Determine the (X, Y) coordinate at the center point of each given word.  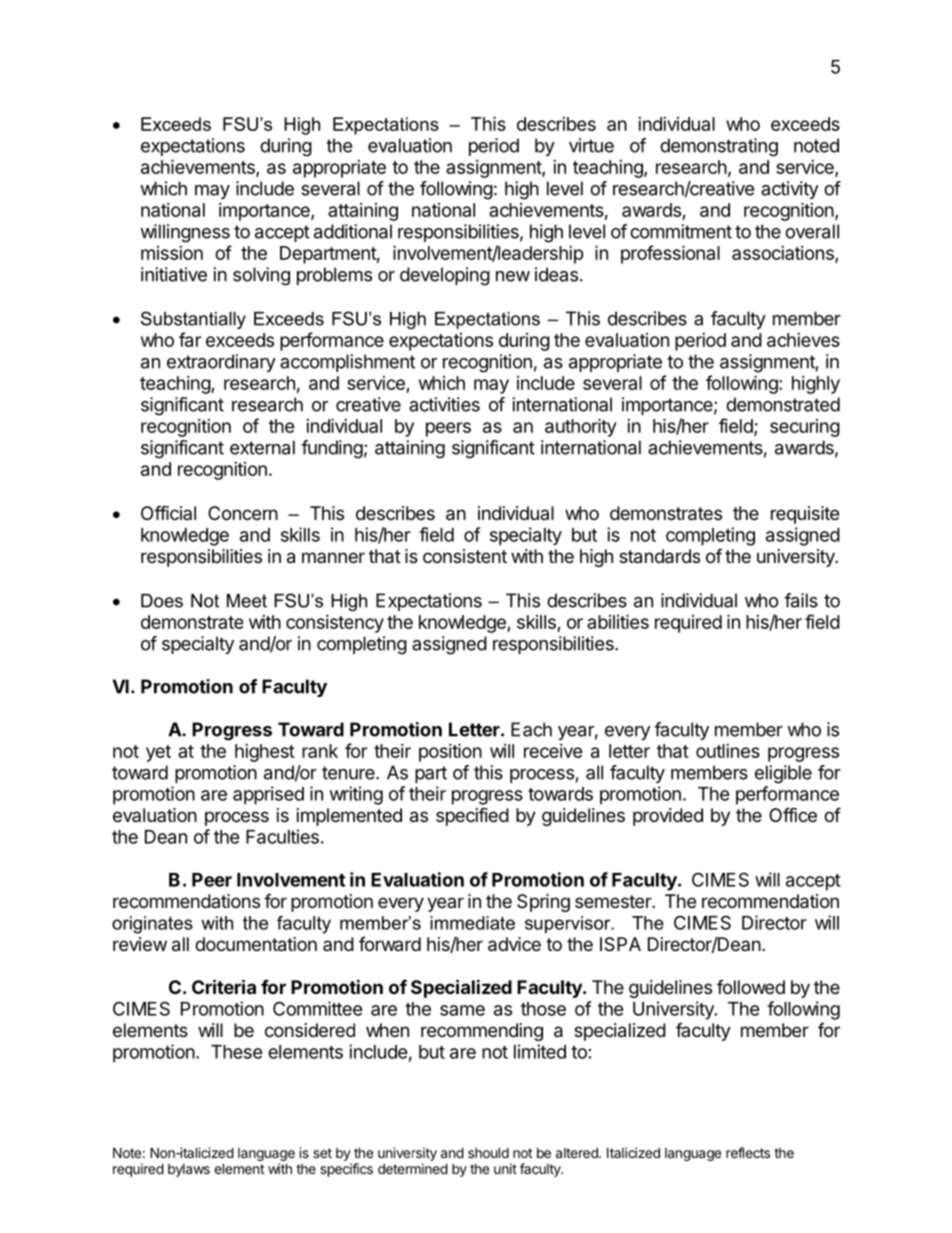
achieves (803, 340)
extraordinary (221, 363)
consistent (465, 556)
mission (172, 253)
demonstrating (719, 147)
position (450, 752)
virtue (591, 145)
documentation (256, 944)
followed (751, 987)
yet (158, 753)
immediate (472, 923)
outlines (728, 751)
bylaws (189, 1170)
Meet (247, 601)
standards (659, 556)
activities (444, 404)
